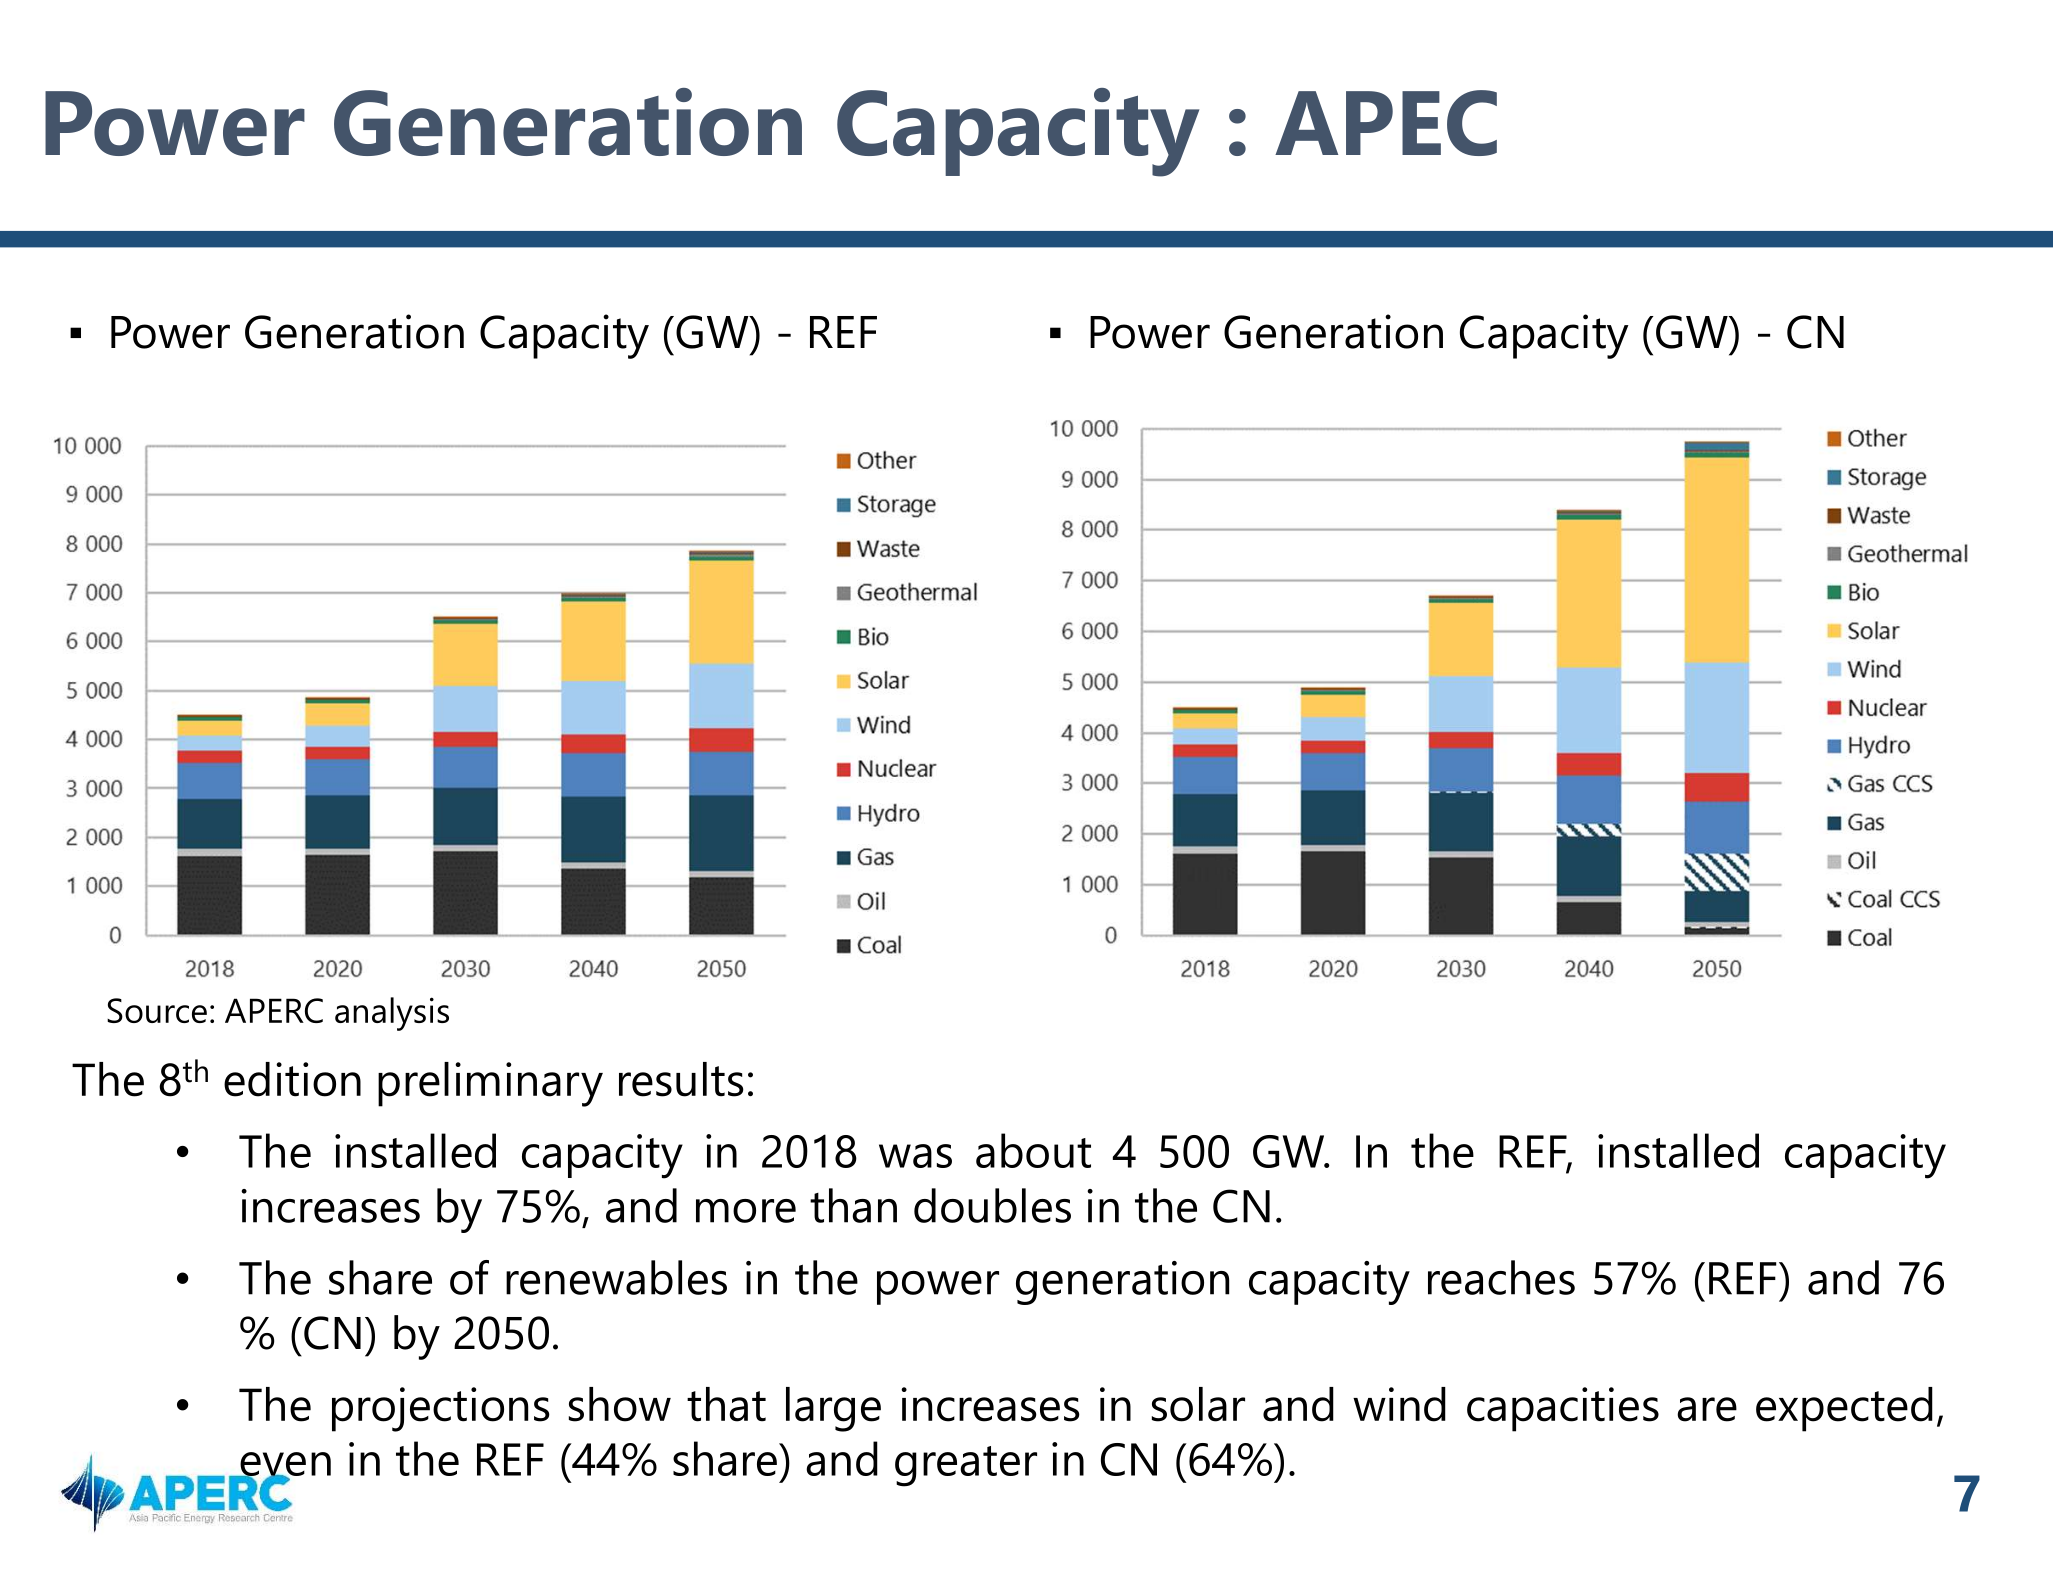  What do you see at coordinates (681, 1079) in the screenshot?
I see `results` at bounding box center [681, 1079].
